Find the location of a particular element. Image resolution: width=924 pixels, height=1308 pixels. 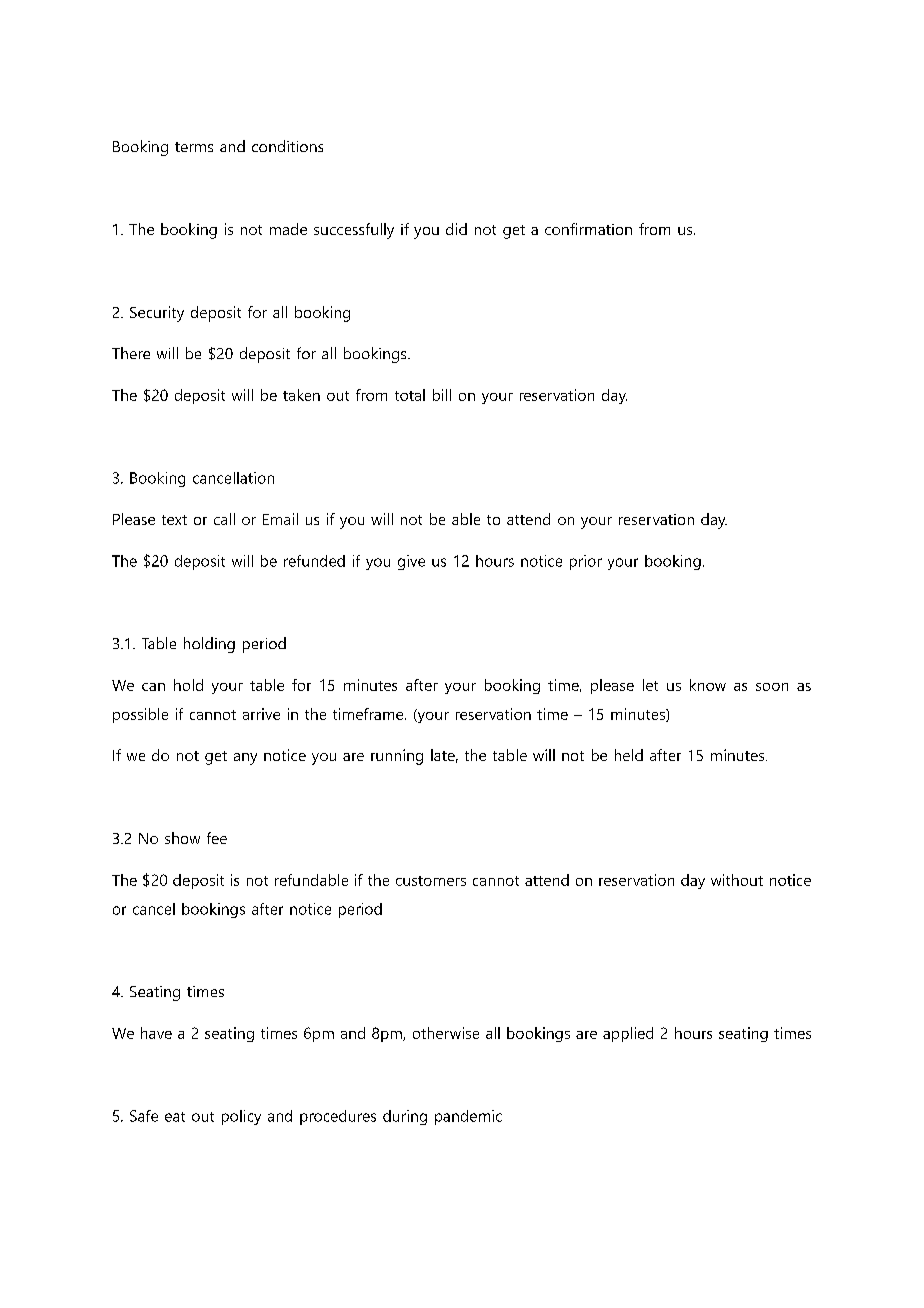

running is located at coordinates (397, 757).
